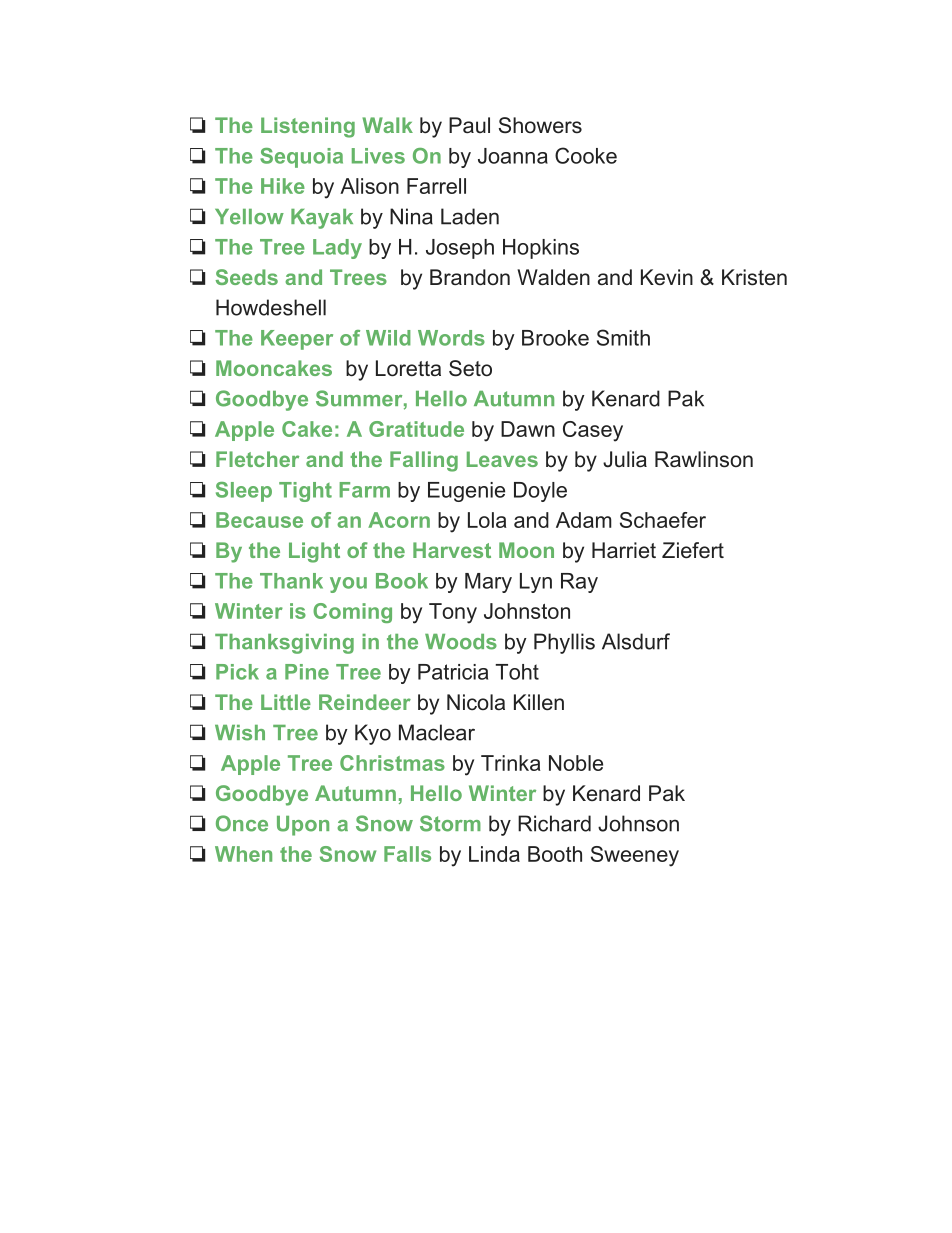  What do you see at coordinates (301, 158) in the screenshot?
I see `Sequoia` at bounding box center [301, 158].
